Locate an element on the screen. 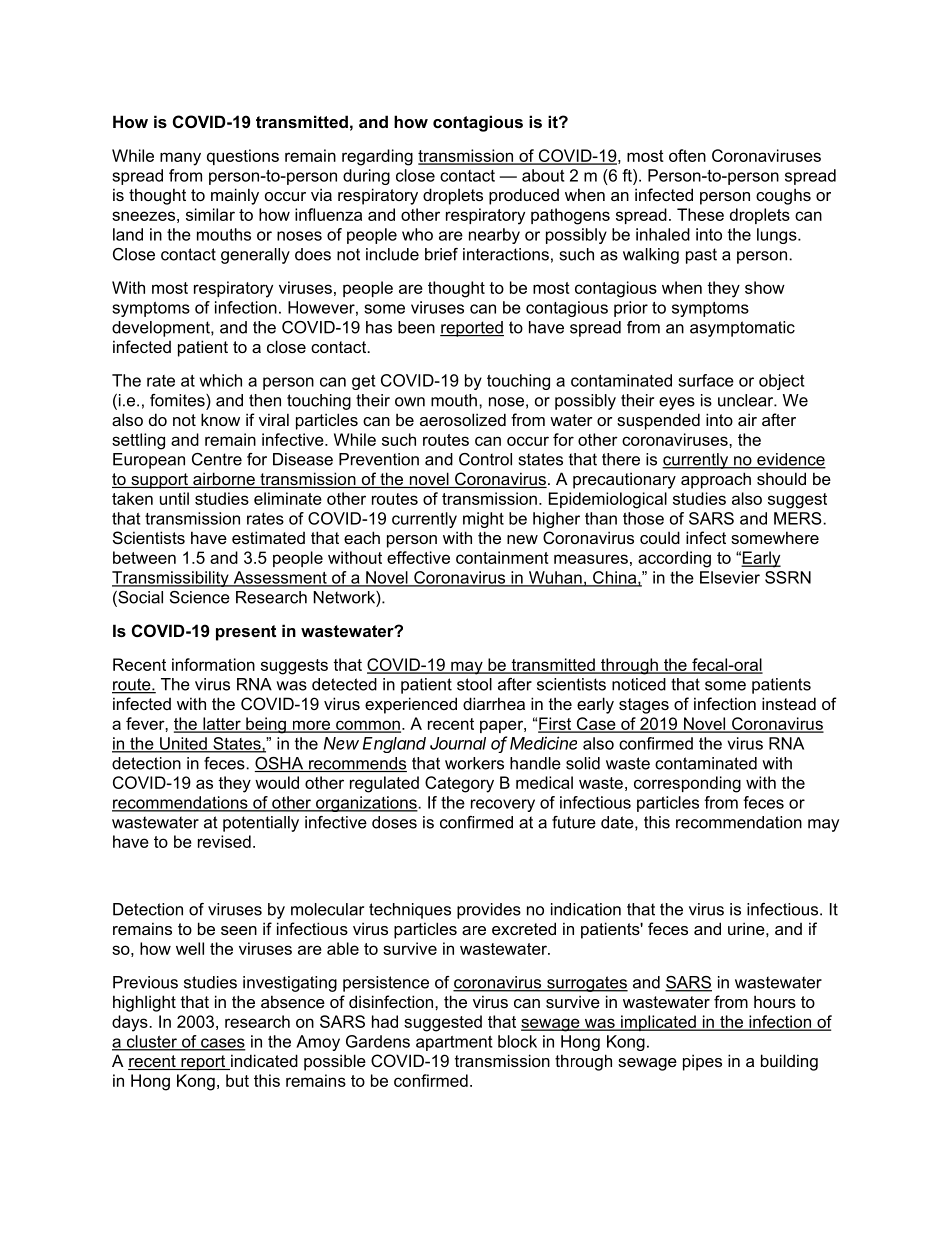  These is located at coordinates (700, 214).
